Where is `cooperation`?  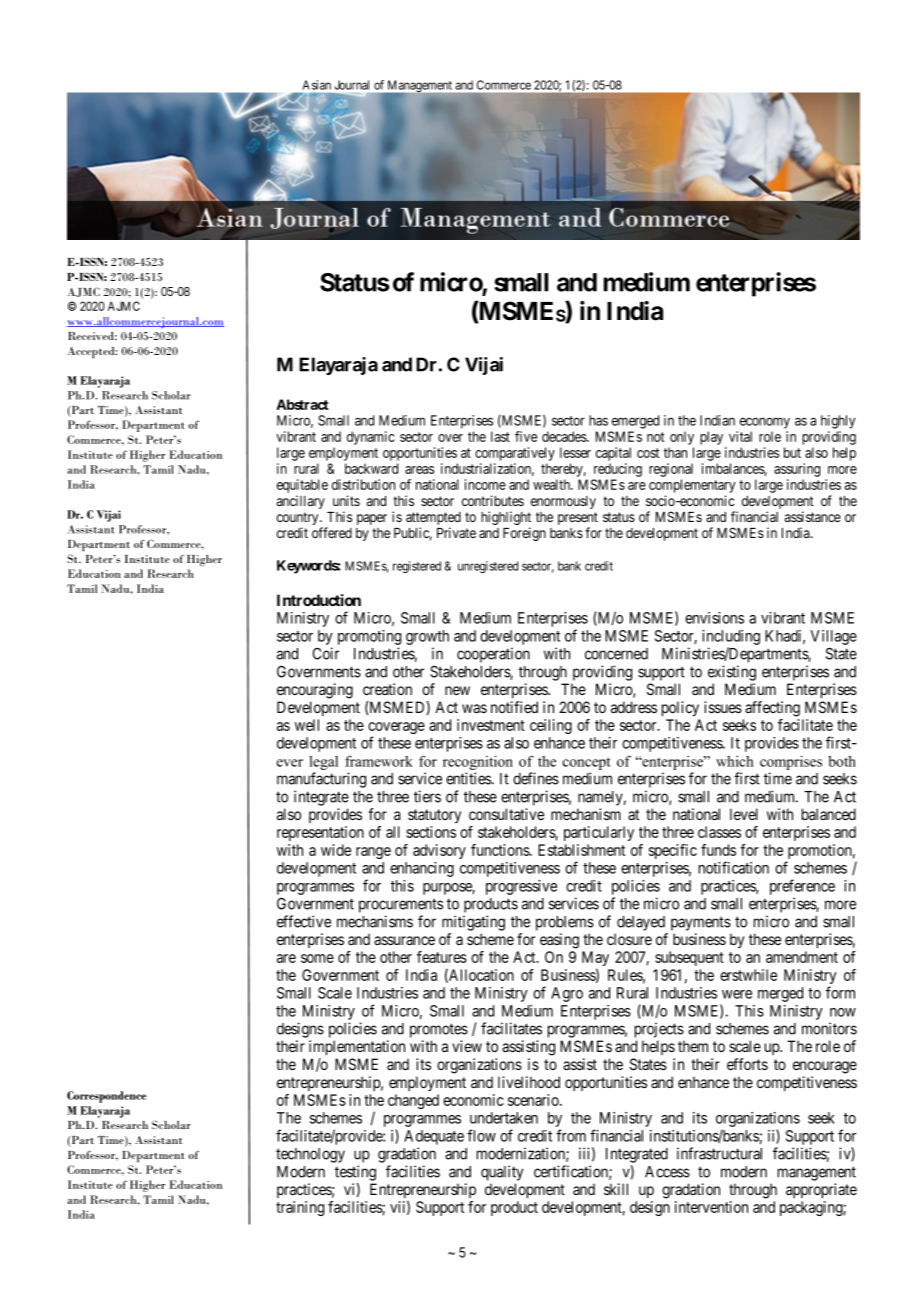 cooperation is located at coordinates (493, 655).
